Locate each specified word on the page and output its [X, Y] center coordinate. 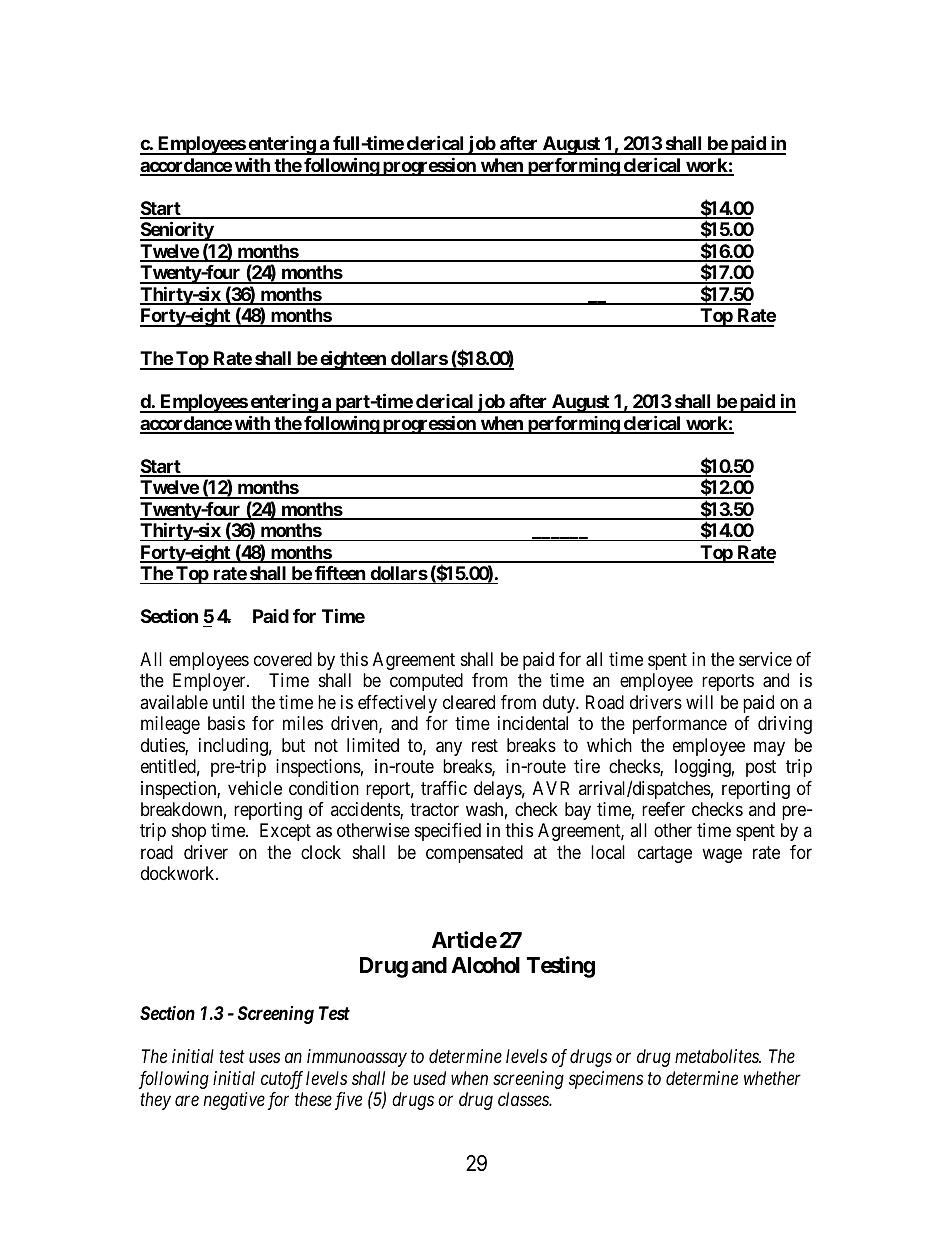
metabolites [718, 1056]
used [429, 1078]
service [765, 659]
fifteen [340, 572]
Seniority [177, 231]
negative [234, 1101]
